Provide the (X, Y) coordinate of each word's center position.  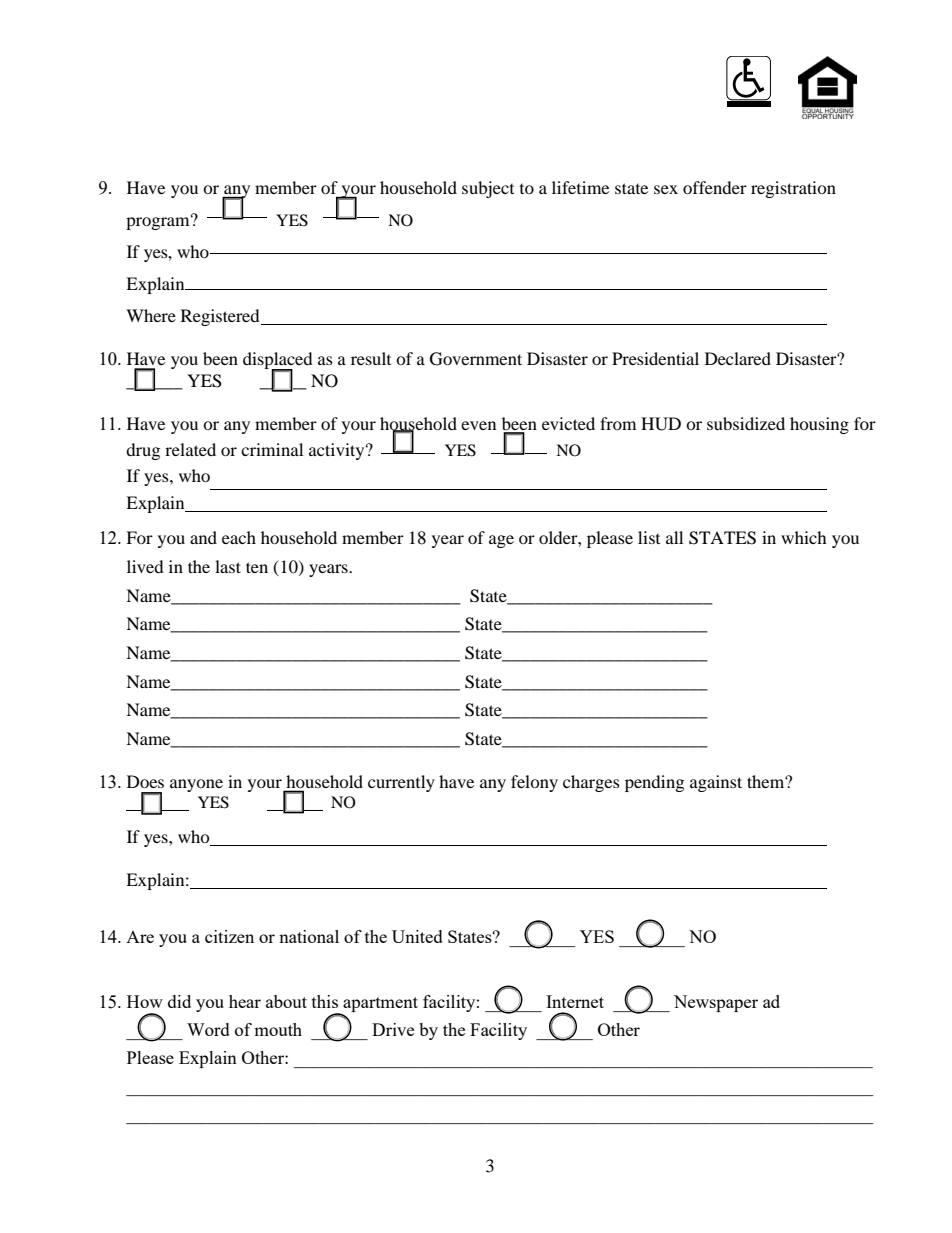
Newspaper (716, 1003)
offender (715, 187)
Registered (221, 317)
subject (488, 189)
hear (245, 1001)
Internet (575, 1001)
